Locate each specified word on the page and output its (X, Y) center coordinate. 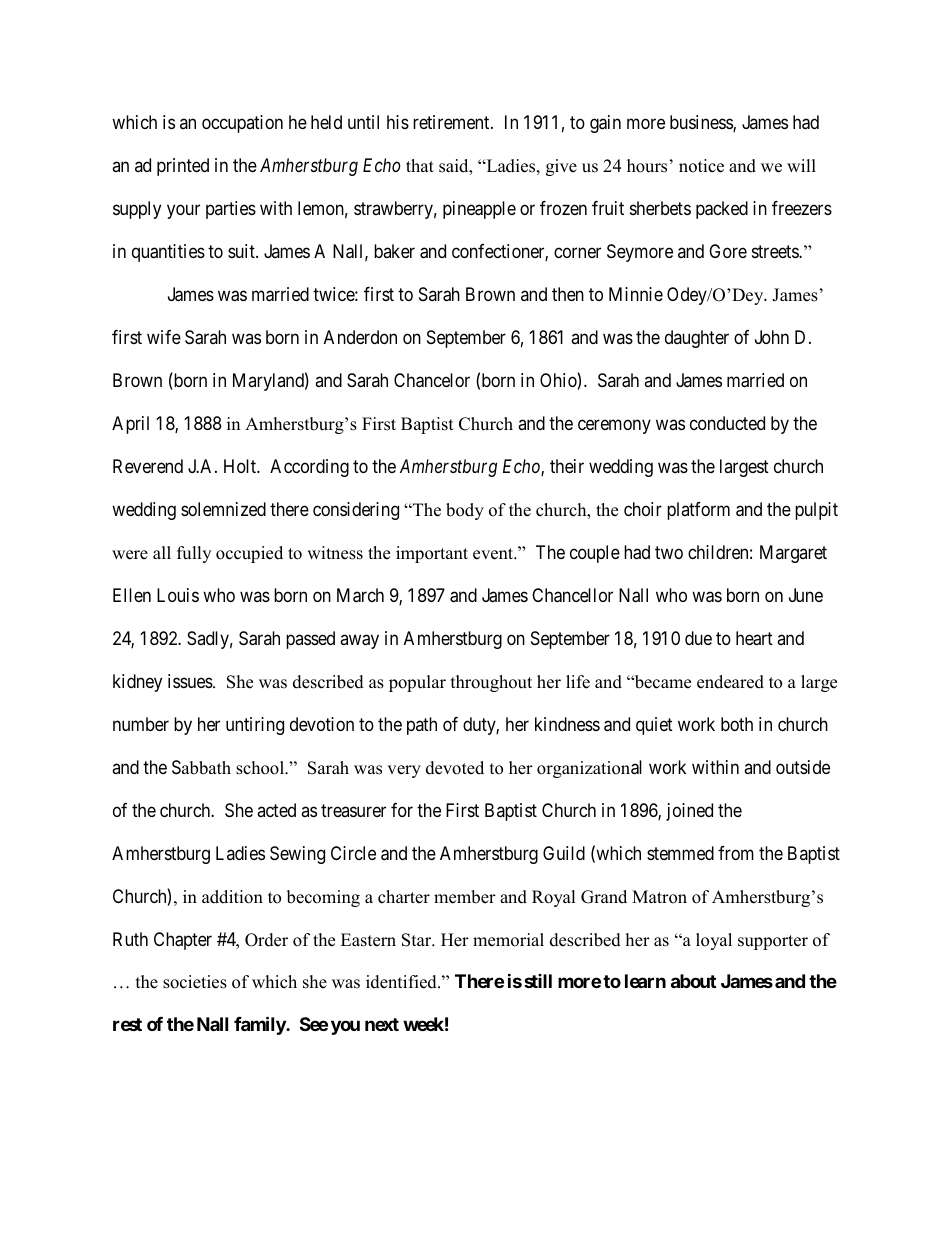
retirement (452, 122)
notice (701, 166)
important (432, 554)
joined (689, 812)
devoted (455, 768)
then (568, 294)
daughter (697, 339)
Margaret (793, 554)
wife (164, 337)
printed (183, 167)
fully (194, 554)
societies (195, 982)
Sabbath (201, 767)
